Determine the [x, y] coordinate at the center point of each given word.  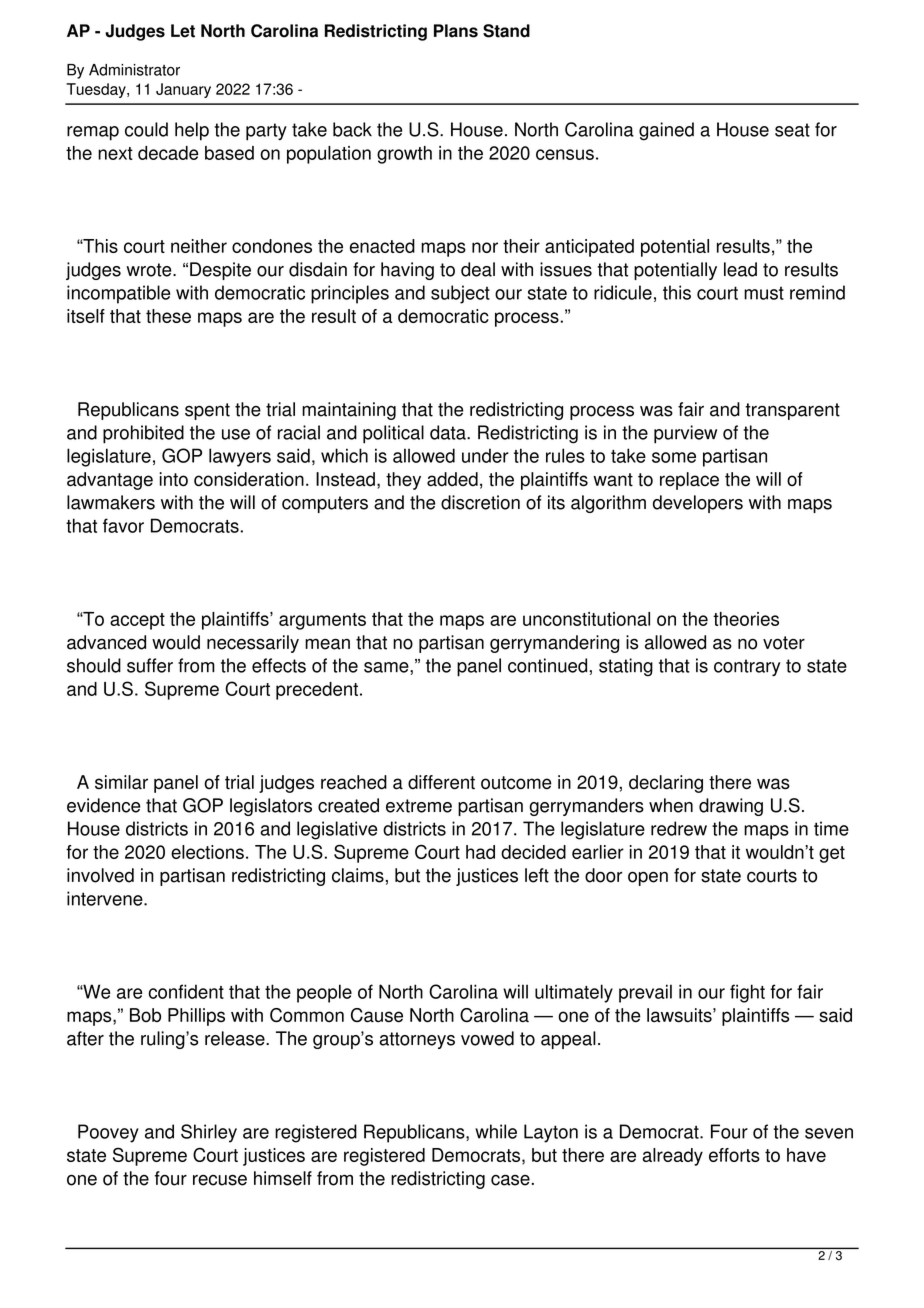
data [449, 432]
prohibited [143, 434]
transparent [792, 411]
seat [792, 130]
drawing [731, 807]
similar [121, 782]
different [441, 782]
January [183, 90]
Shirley [209, 1133]
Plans [456, 31]
